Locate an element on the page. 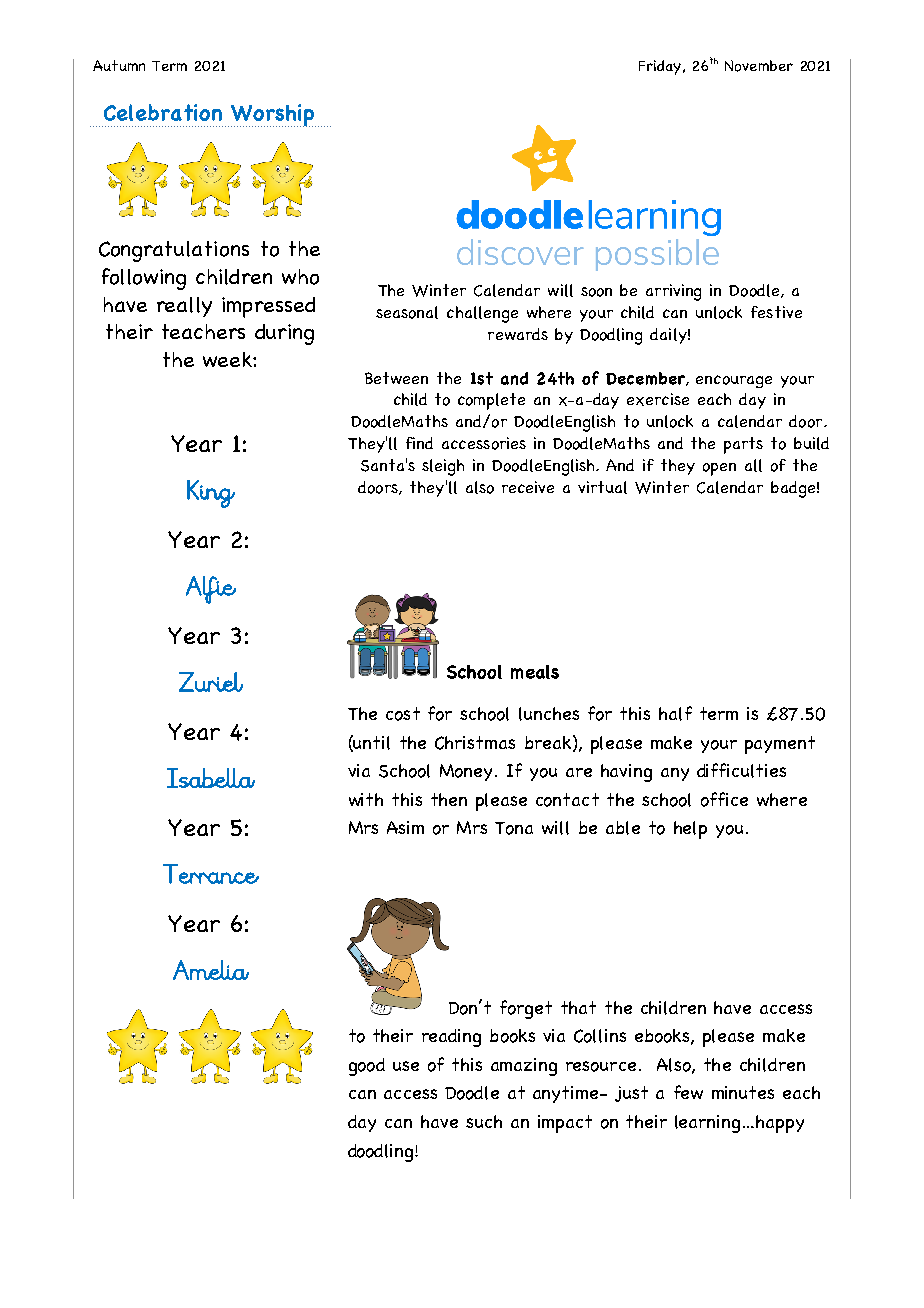 The width and height of the image is (924, 1308). minutes is located at coordinates (743, 1092).
